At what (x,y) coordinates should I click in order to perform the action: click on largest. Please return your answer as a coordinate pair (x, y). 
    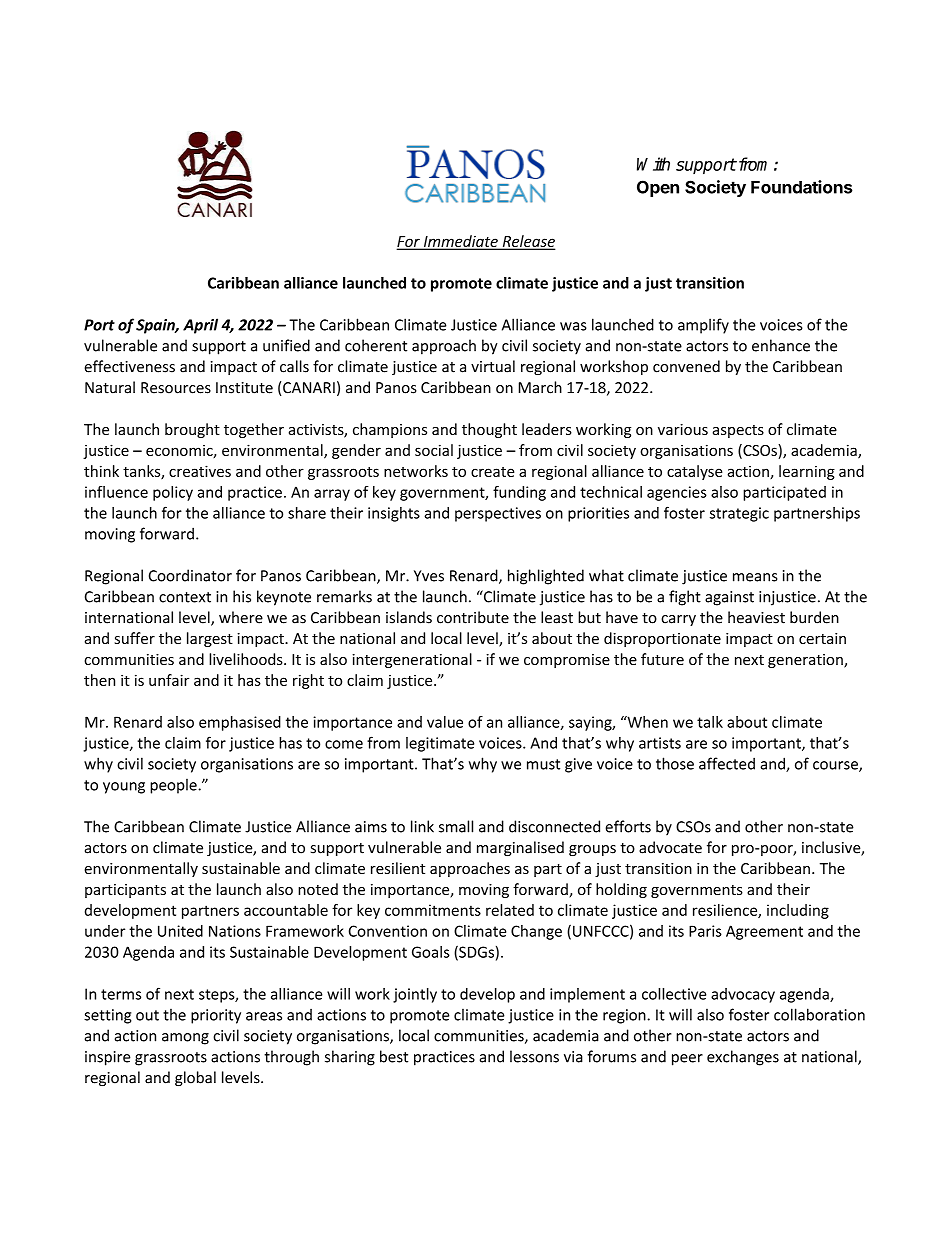
    Looking at the image, I should click on (210, 639).
